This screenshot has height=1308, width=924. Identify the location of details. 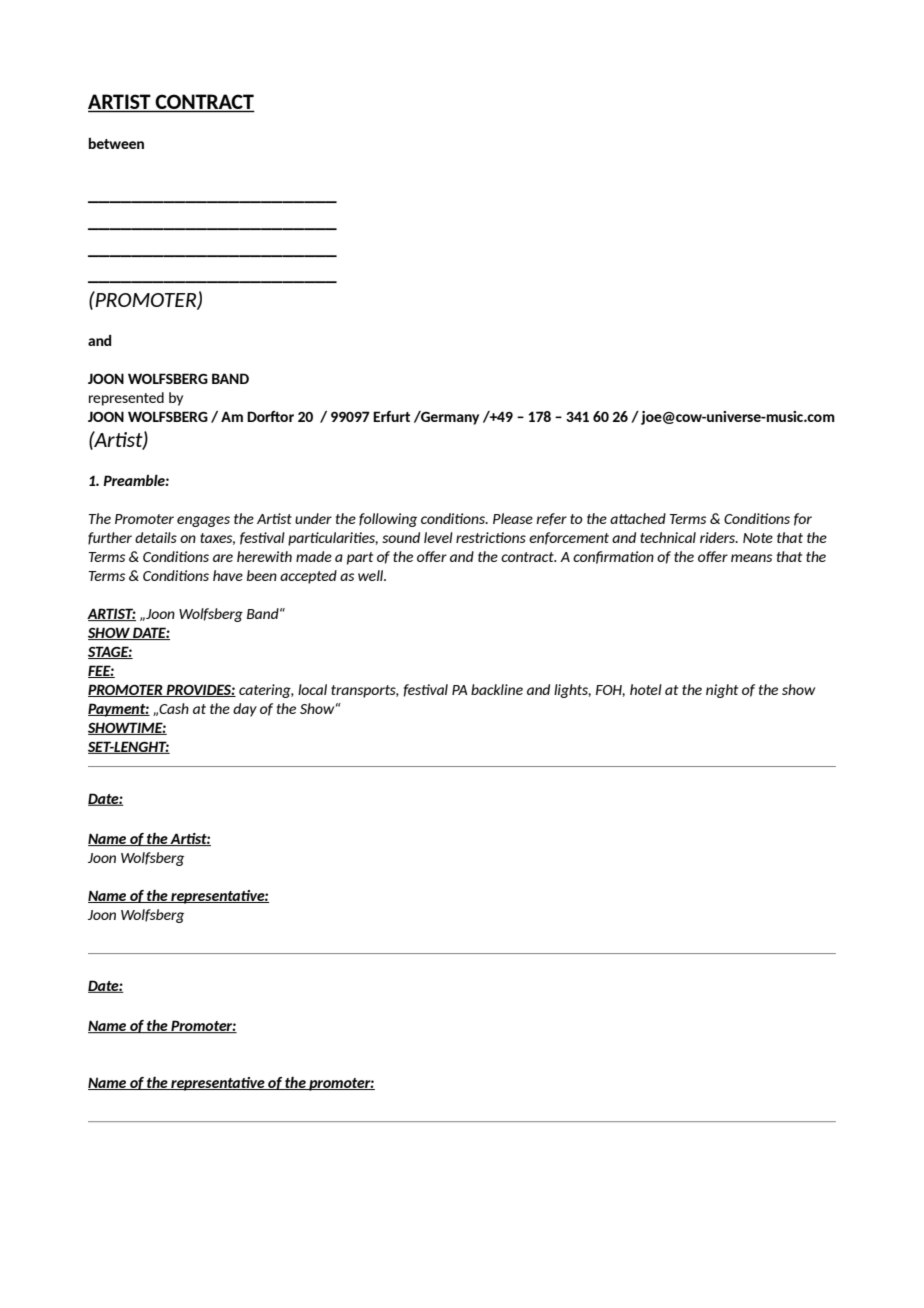
(156, 537).
